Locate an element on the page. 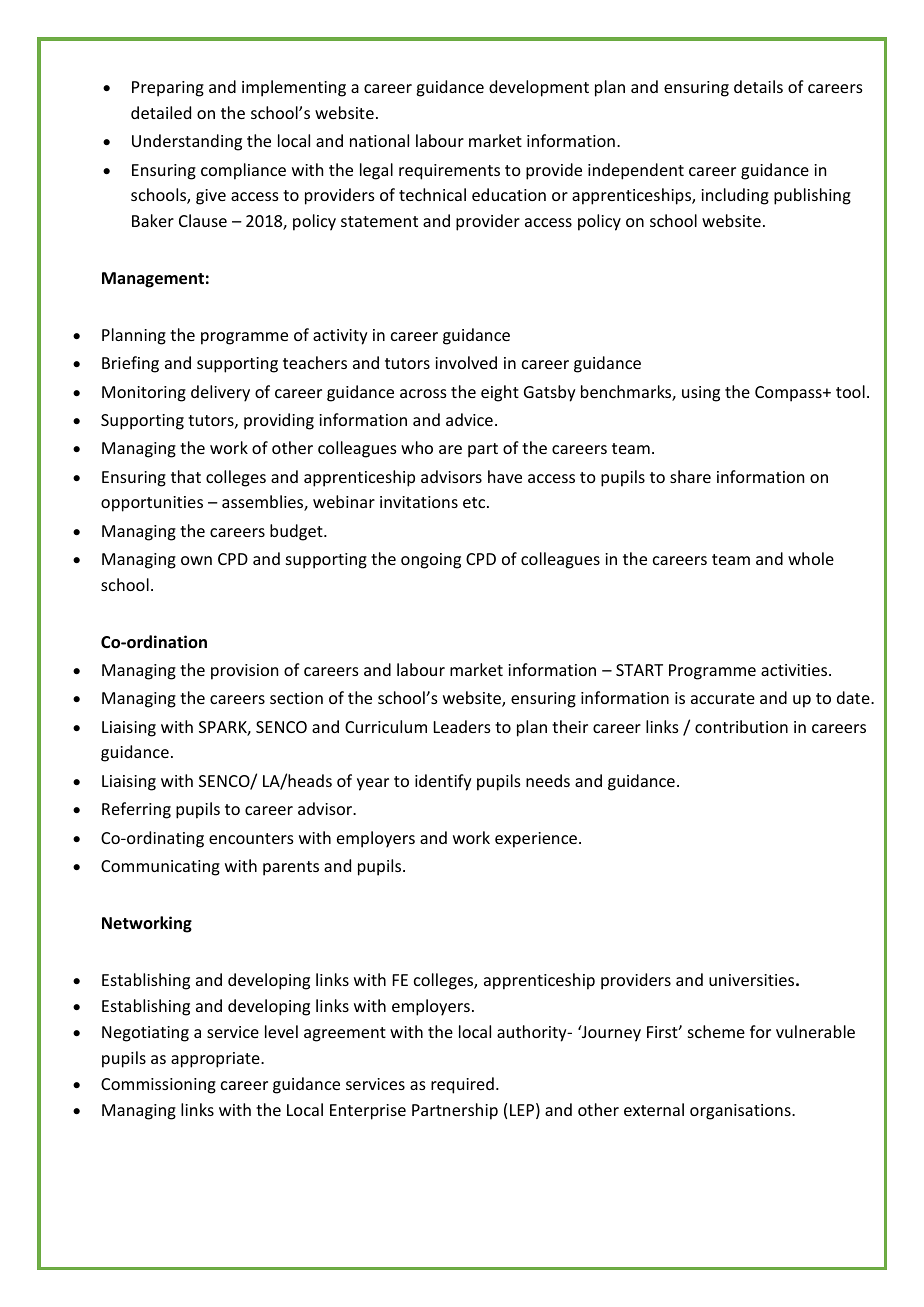 The image size is (924, 1307). appropriate is located at coordinates (216, 1060).
